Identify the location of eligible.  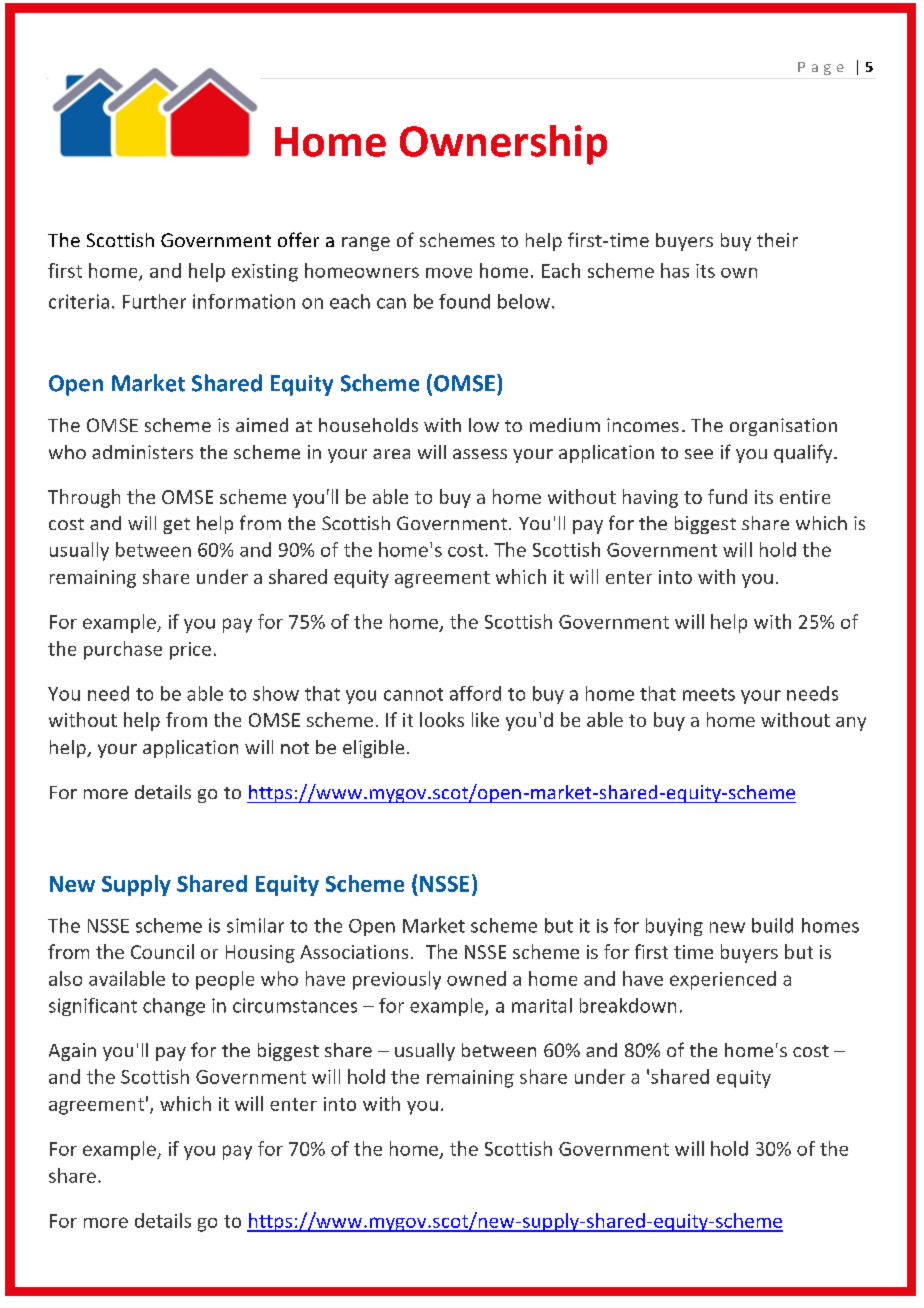
(373, 749).
